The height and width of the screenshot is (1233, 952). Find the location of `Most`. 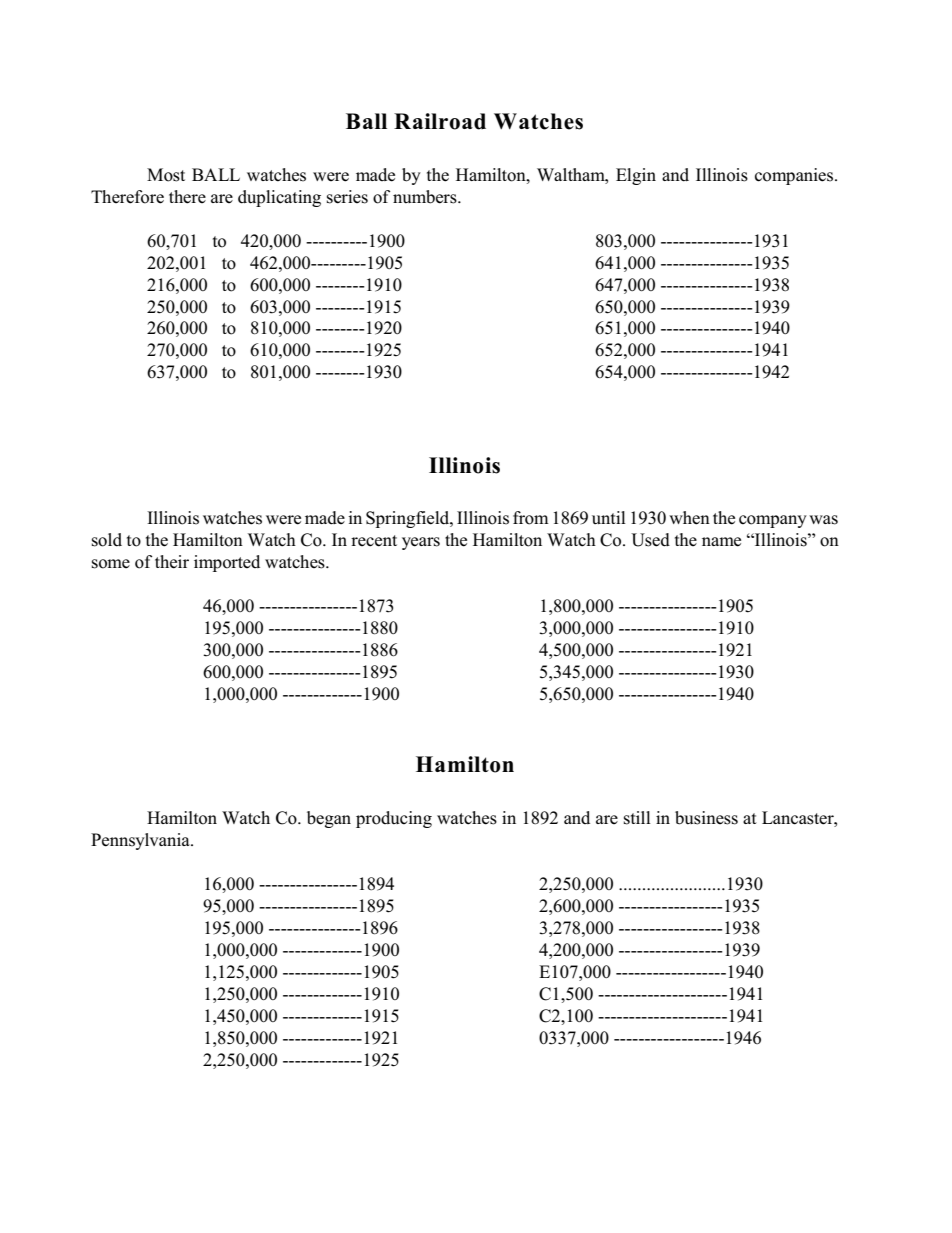

Most is located at coordinates (166, 175).
